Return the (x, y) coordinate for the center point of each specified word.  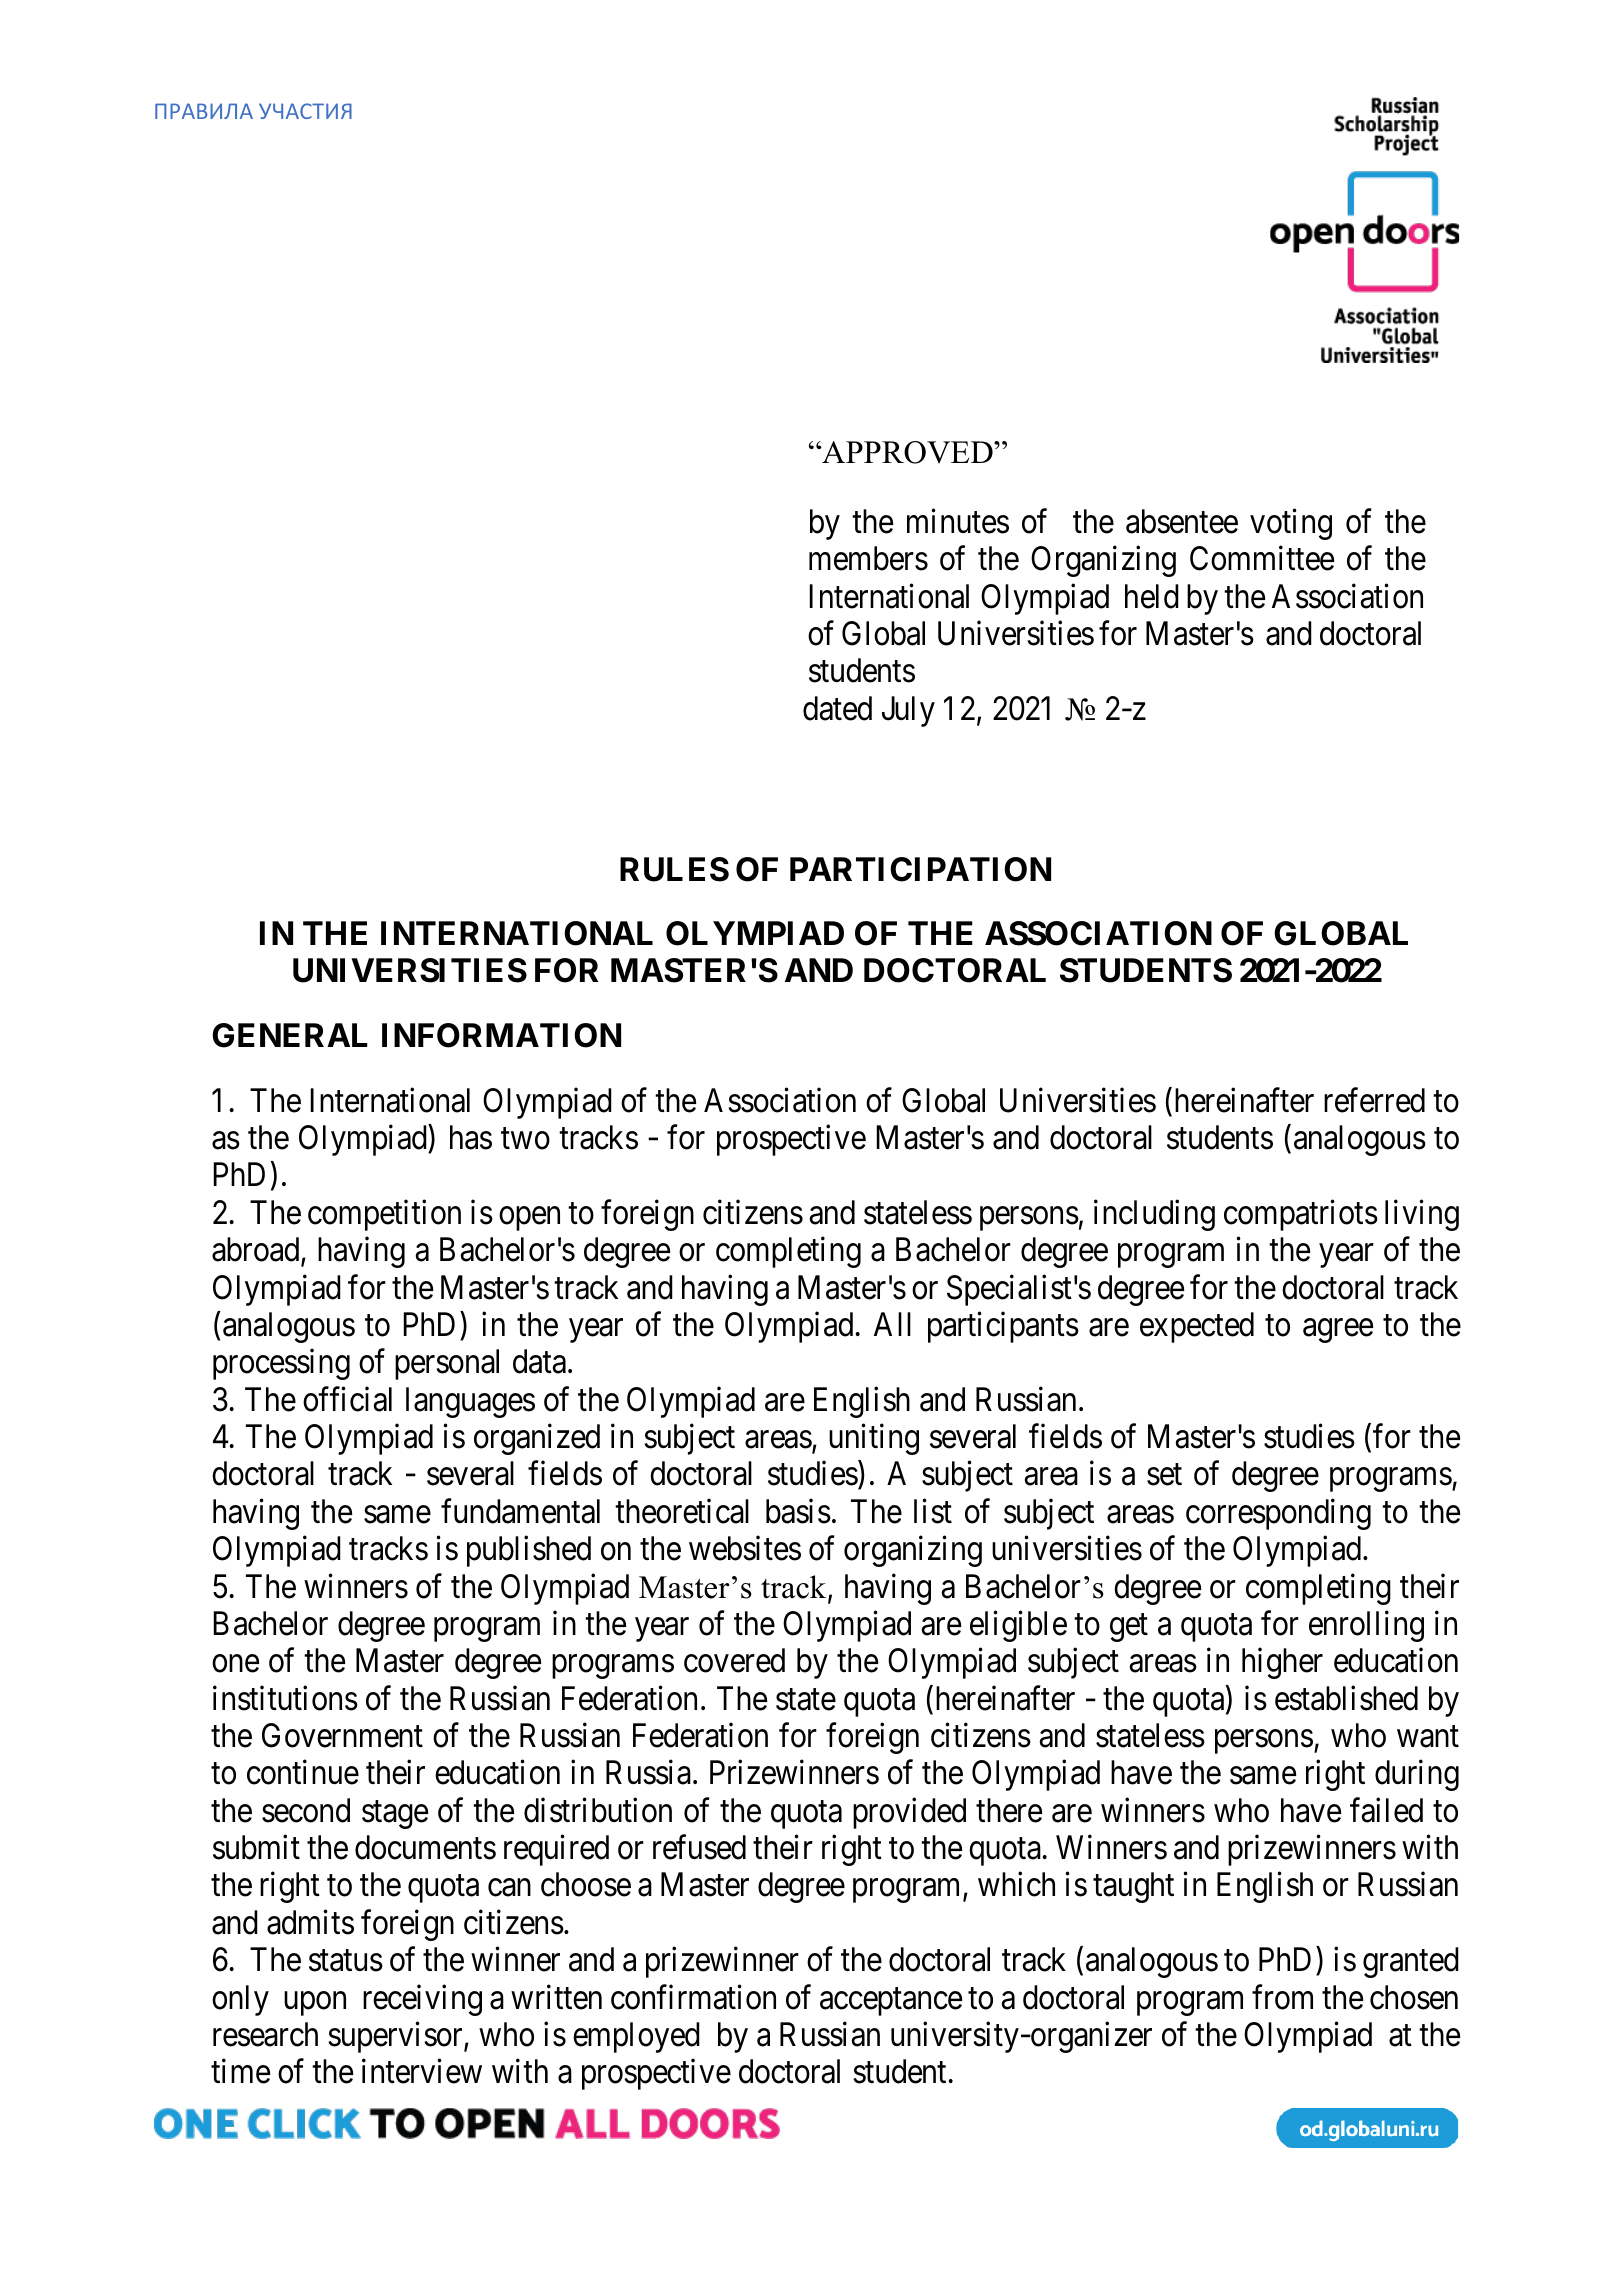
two (525, 1139)
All (892, 1324)
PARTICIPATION (920, 869)
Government (342, 1735)
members (868, 558)
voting (1291, 524)
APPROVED (907, 452)
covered (734, 1660)
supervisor (396, 2037)
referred (1374, 1100)
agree (1338, 1331)
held (1152, 596)
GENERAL (290, 1035)
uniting (874, 1439)
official (347, 1399)
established (1346, 1698)
